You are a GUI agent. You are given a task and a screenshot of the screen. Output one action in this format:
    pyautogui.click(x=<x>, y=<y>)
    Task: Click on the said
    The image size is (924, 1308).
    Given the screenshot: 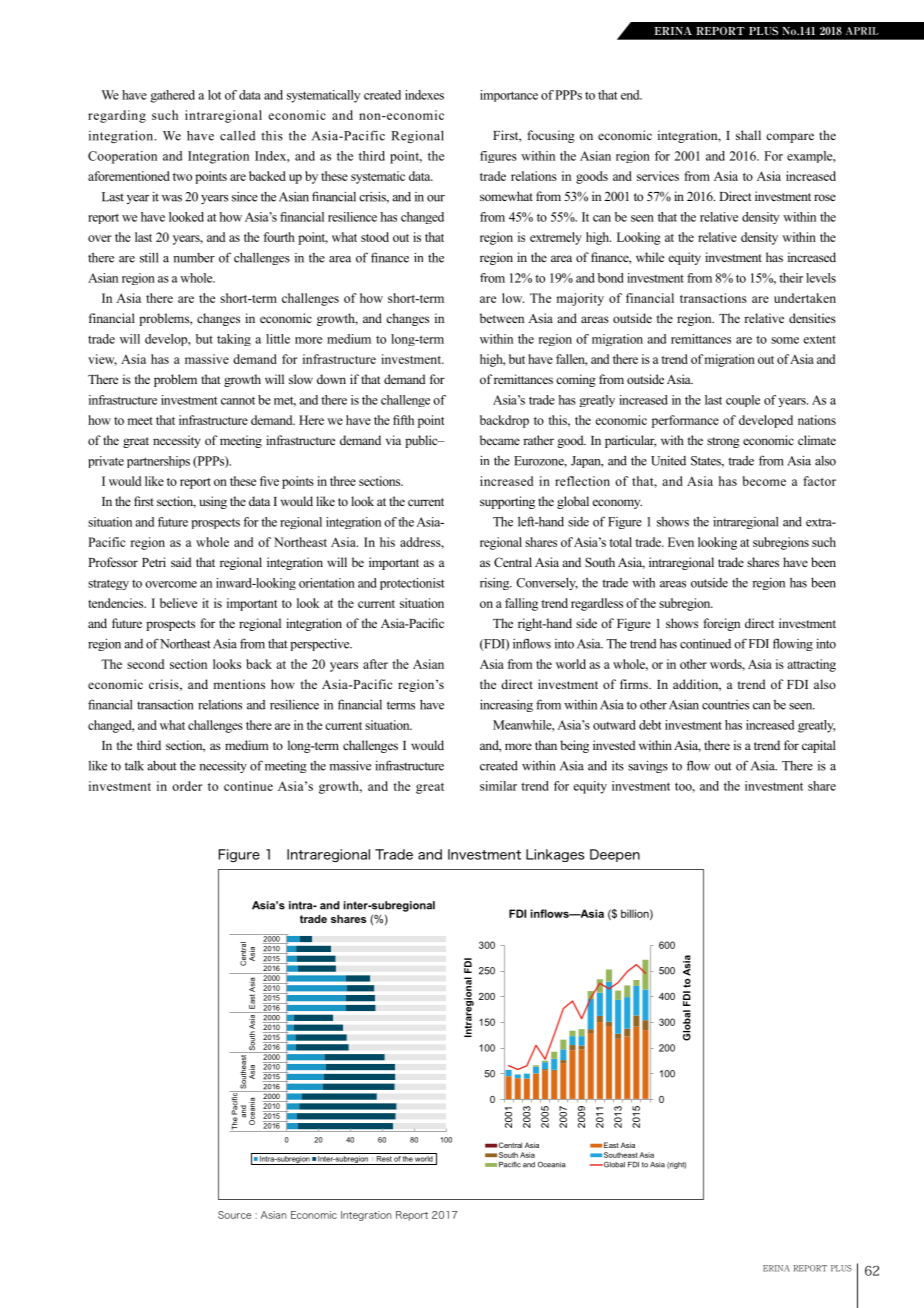 What is the action you would take?
    pyautogui.click(x=181, y=562)
